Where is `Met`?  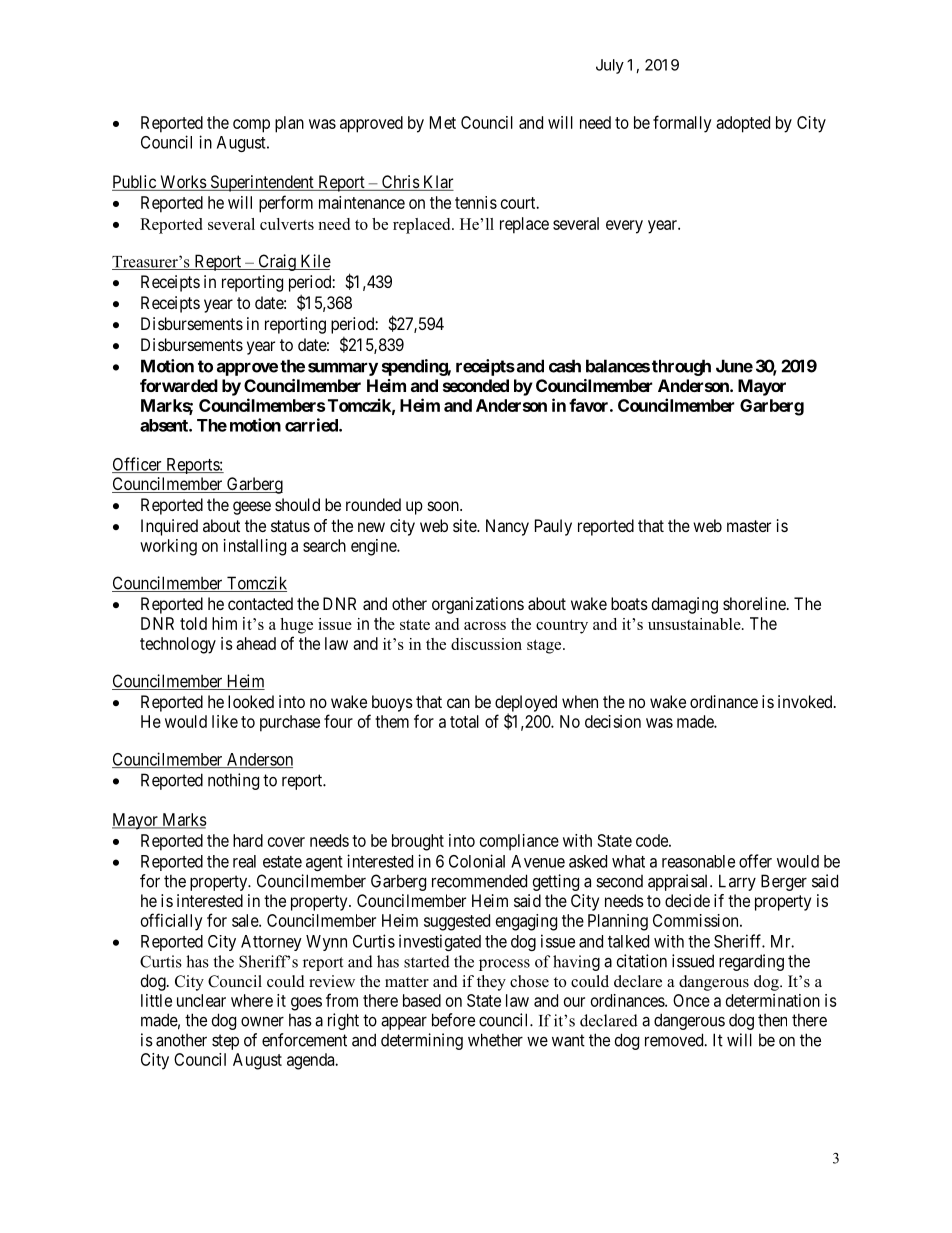
Met is located at coordinates (443, 122).
